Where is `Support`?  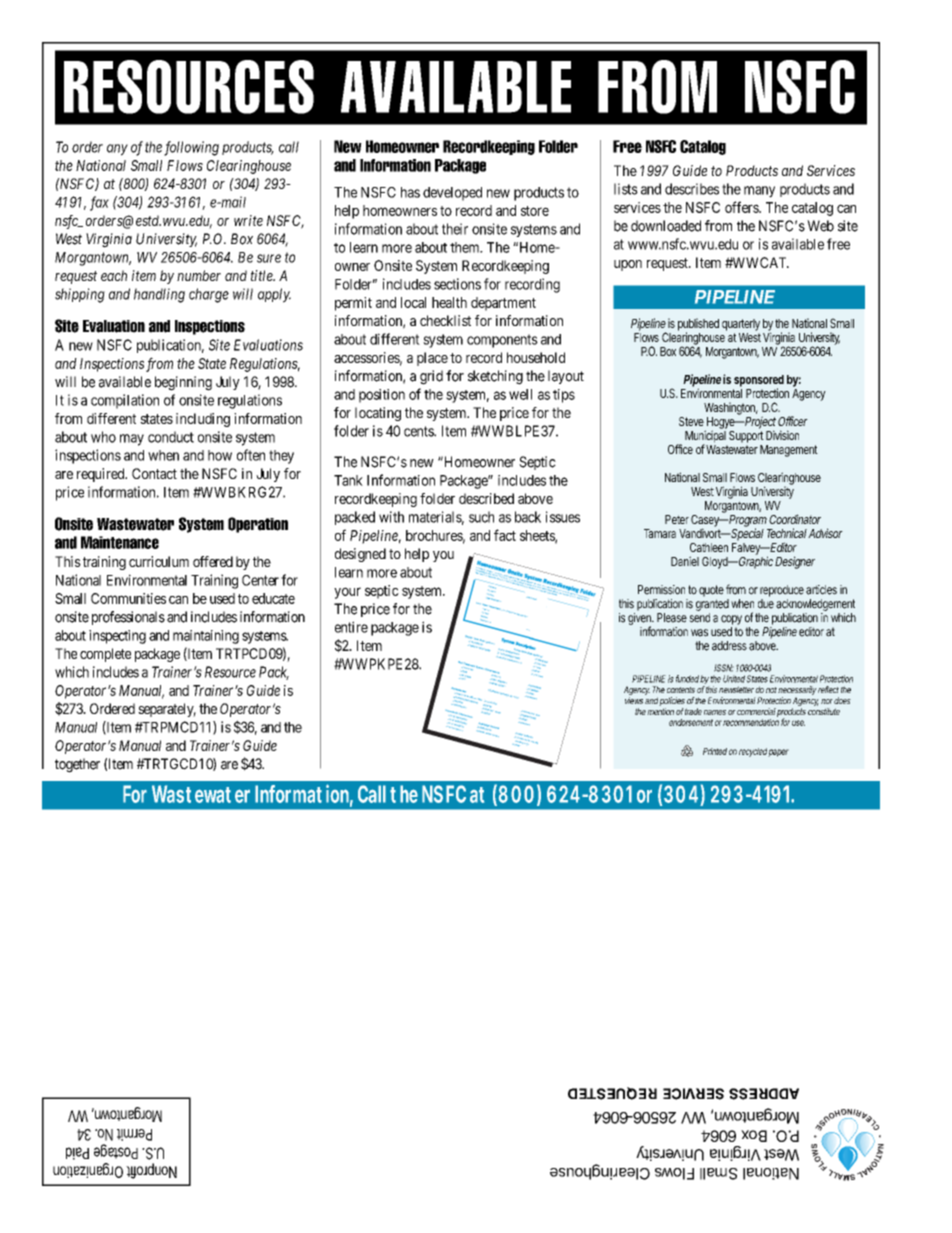
Support is located at coordinates (746, 435).
